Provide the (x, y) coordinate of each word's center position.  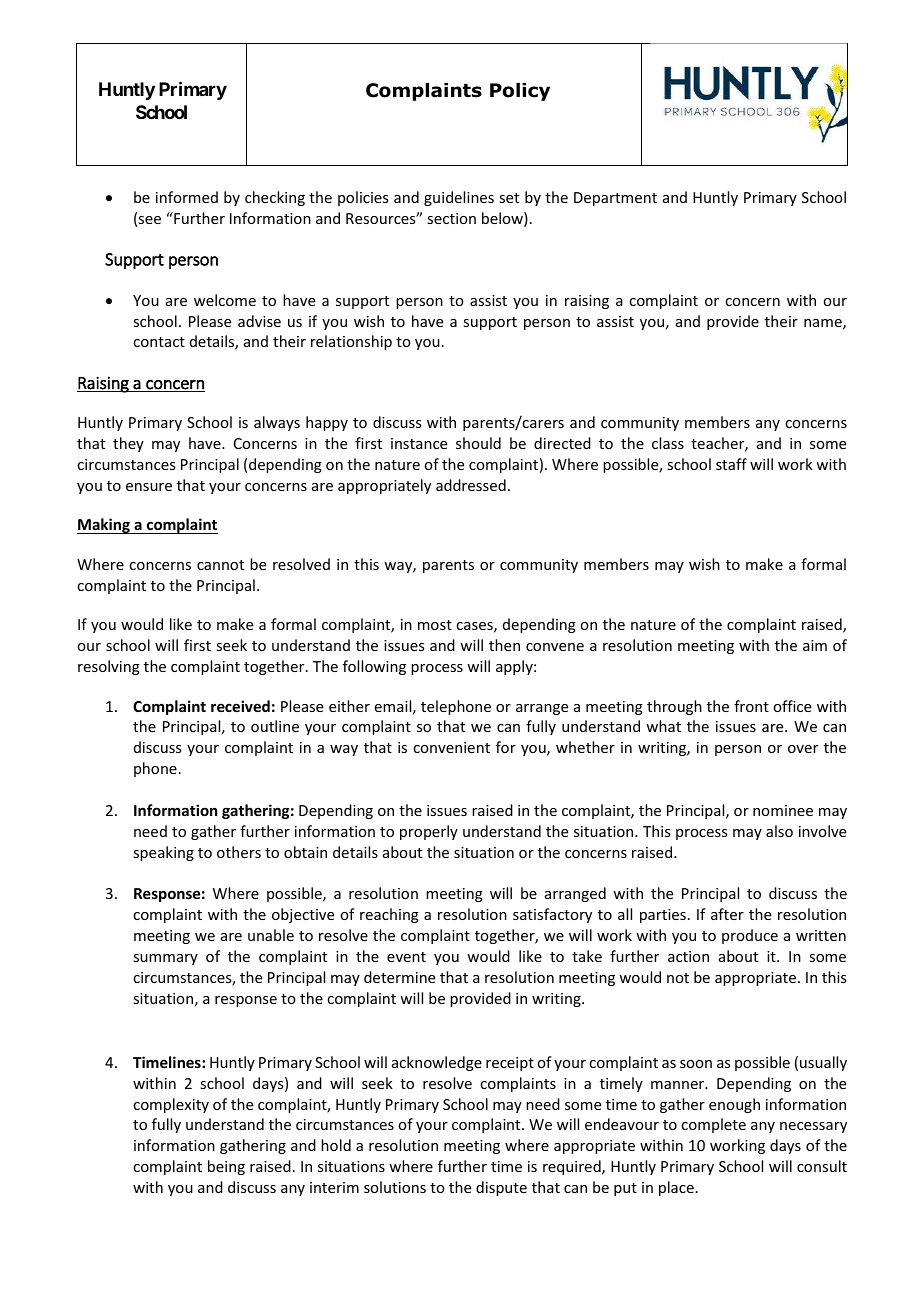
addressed (471, 485)
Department (615, 199)
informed (187, 197)
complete (713, 1125)
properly (429, 832)
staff (731, 464)
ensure (149, 487)
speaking (163, 853)
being (226, 1167)
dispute (501, 1188)
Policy (520, 92)
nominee (783, 810)
